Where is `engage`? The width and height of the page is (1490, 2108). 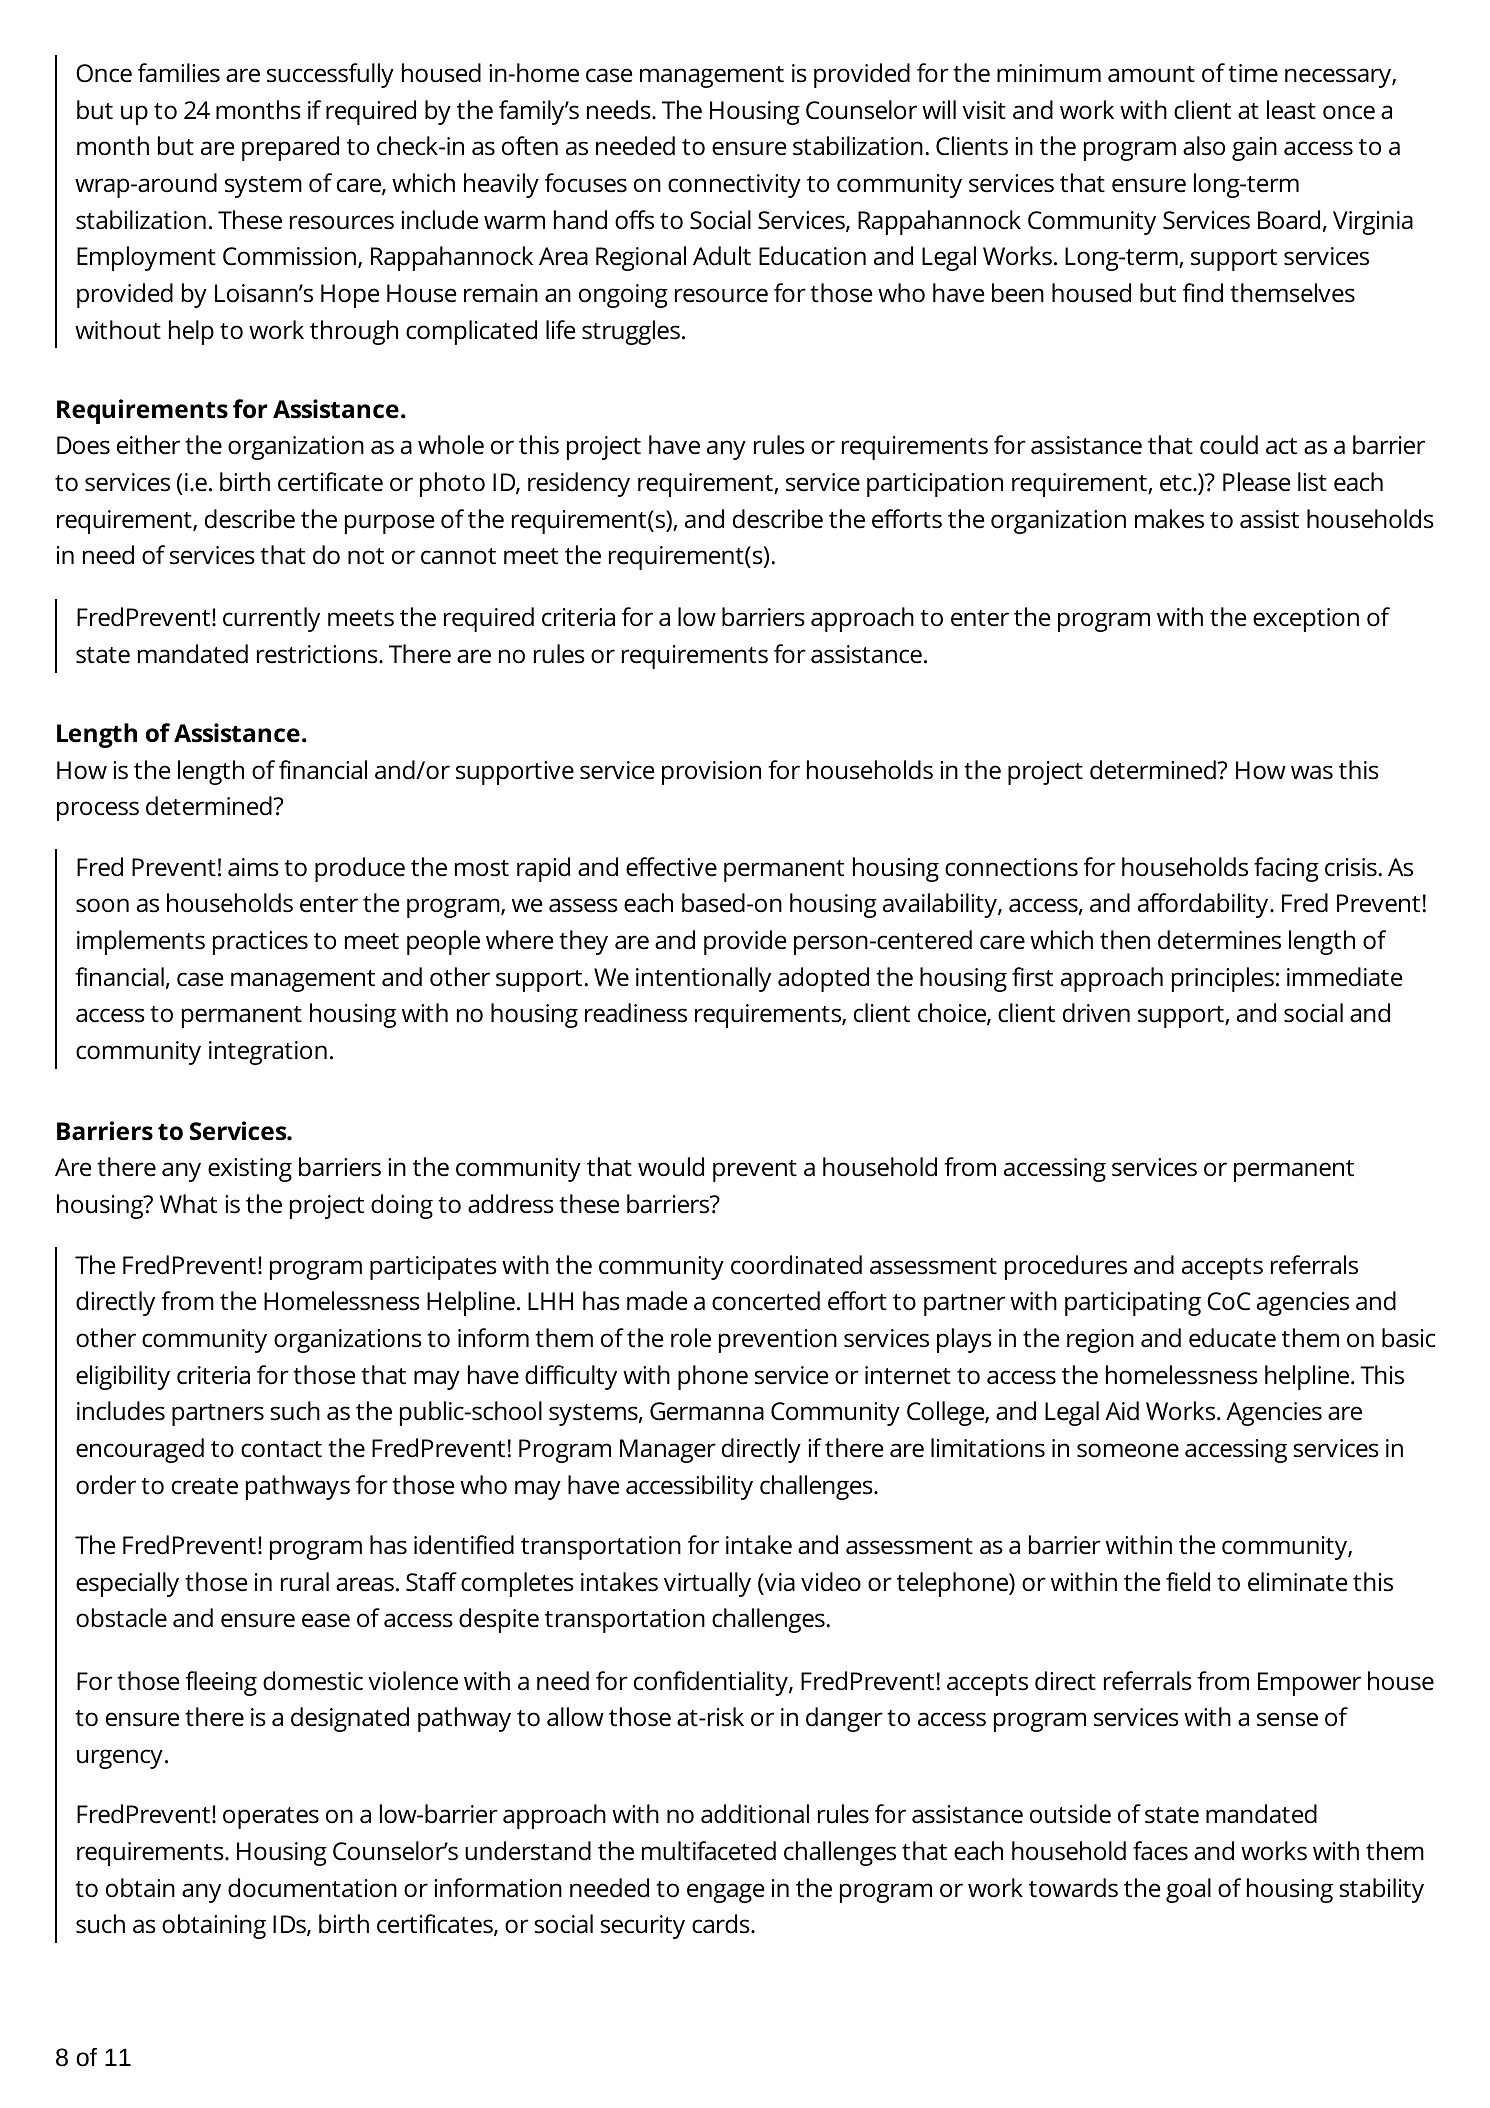 engage is located at coordinates (725, 1893).
